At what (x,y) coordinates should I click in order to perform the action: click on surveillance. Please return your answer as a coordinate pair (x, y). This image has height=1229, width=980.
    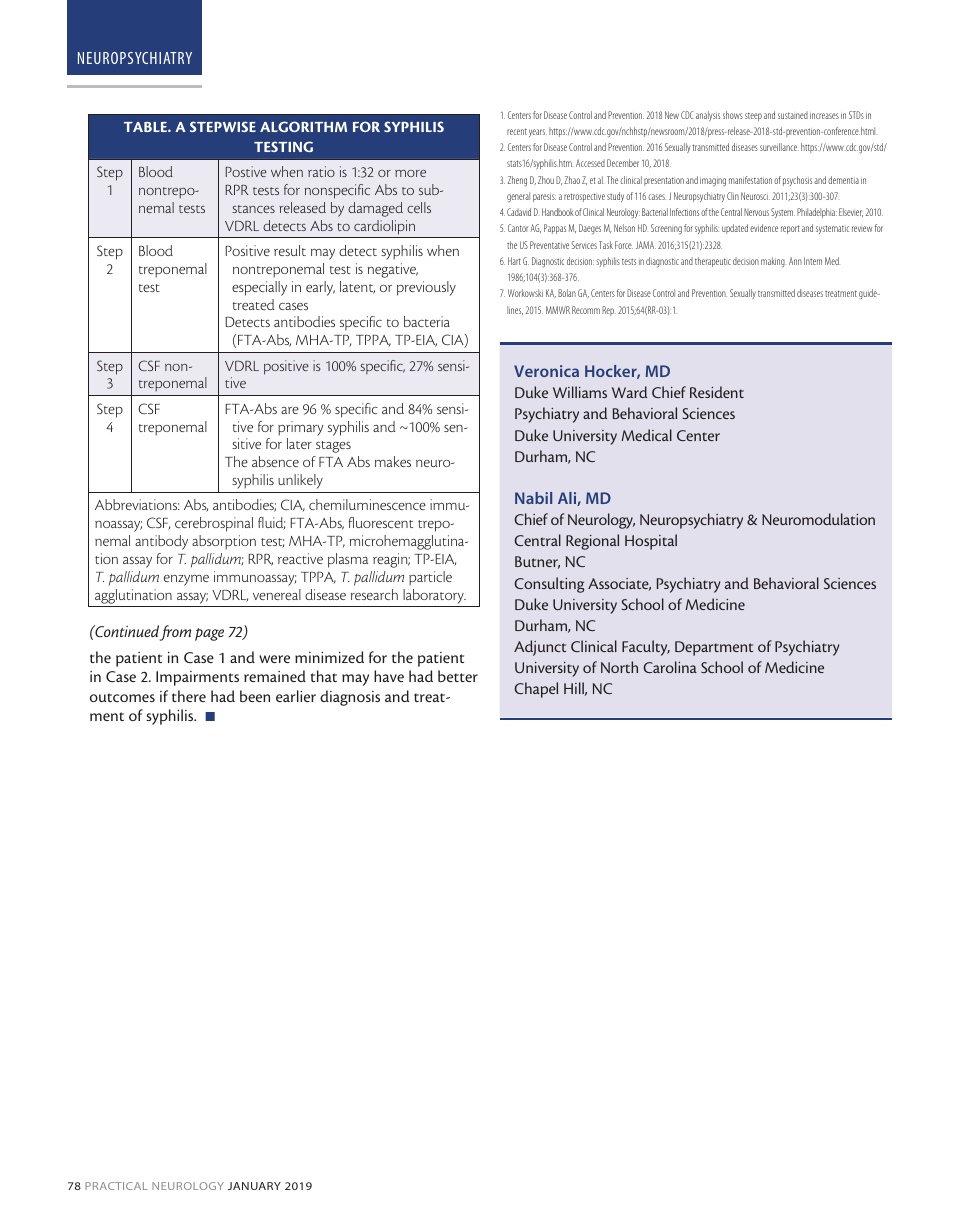
    Looking at the image, I should click on (779, 147).
